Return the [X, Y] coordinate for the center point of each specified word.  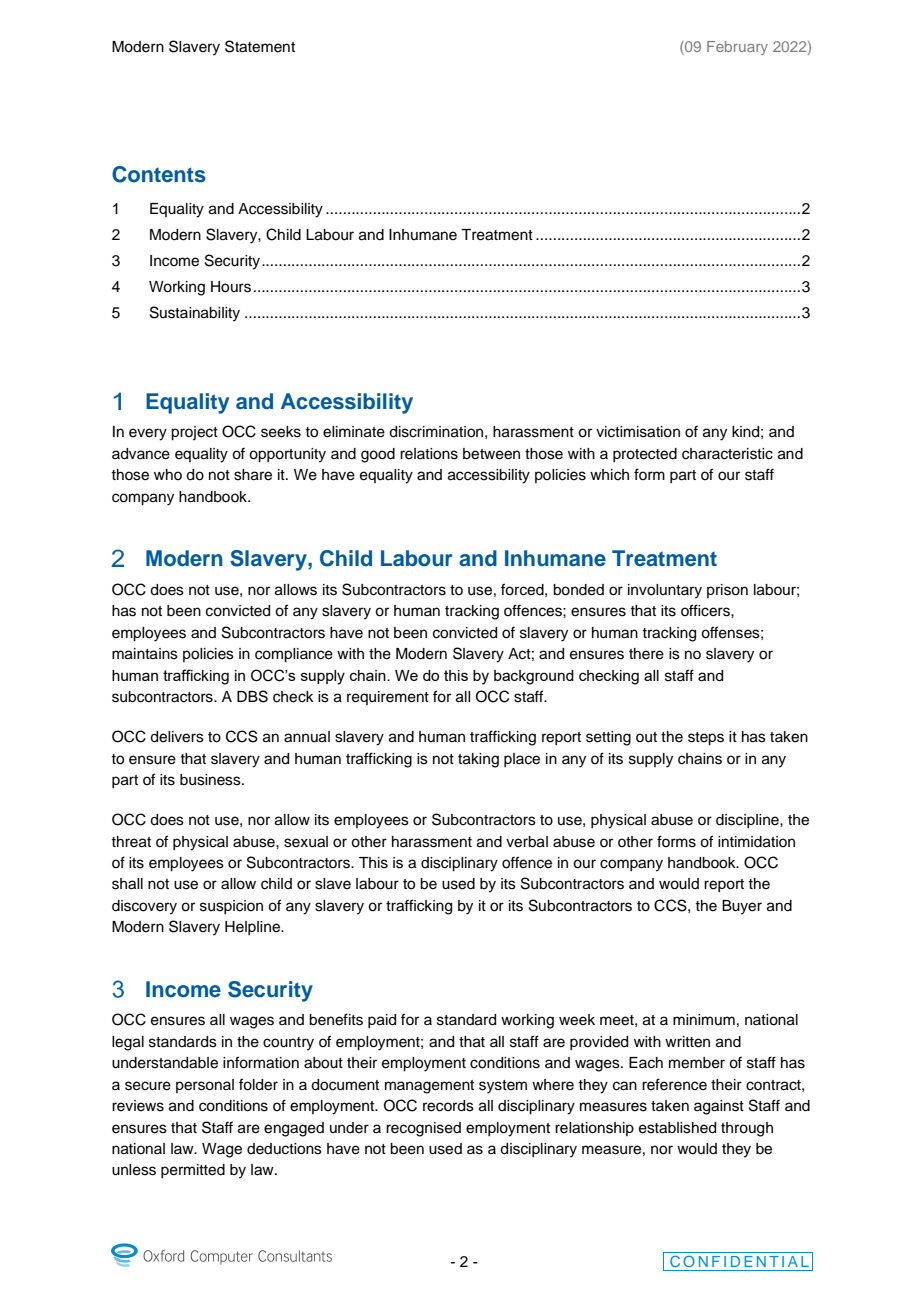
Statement [260, 46]
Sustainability [195, 314]
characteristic [727, 454]
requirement [388, 698]
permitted [193, 1171]
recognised [423, 1129]
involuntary [665, 591]
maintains [145, 654]
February [737, 48]
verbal [527, 842]
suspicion [231, 907]
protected [645, 455]
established [677, 1128]
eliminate [354, 432]
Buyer [742, 907]
